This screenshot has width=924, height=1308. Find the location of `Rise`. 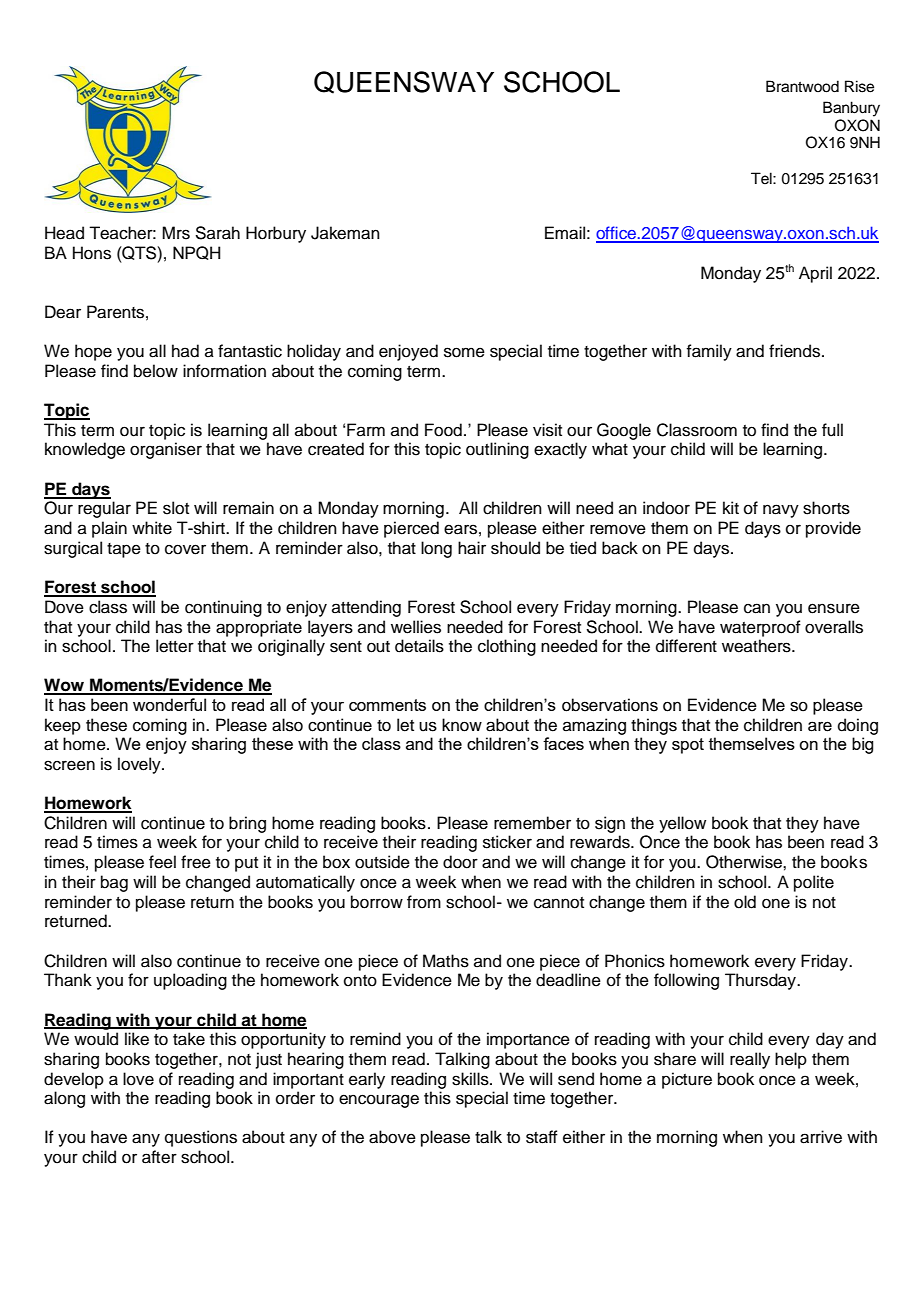

Rise is located at coordinates (859, 86).
